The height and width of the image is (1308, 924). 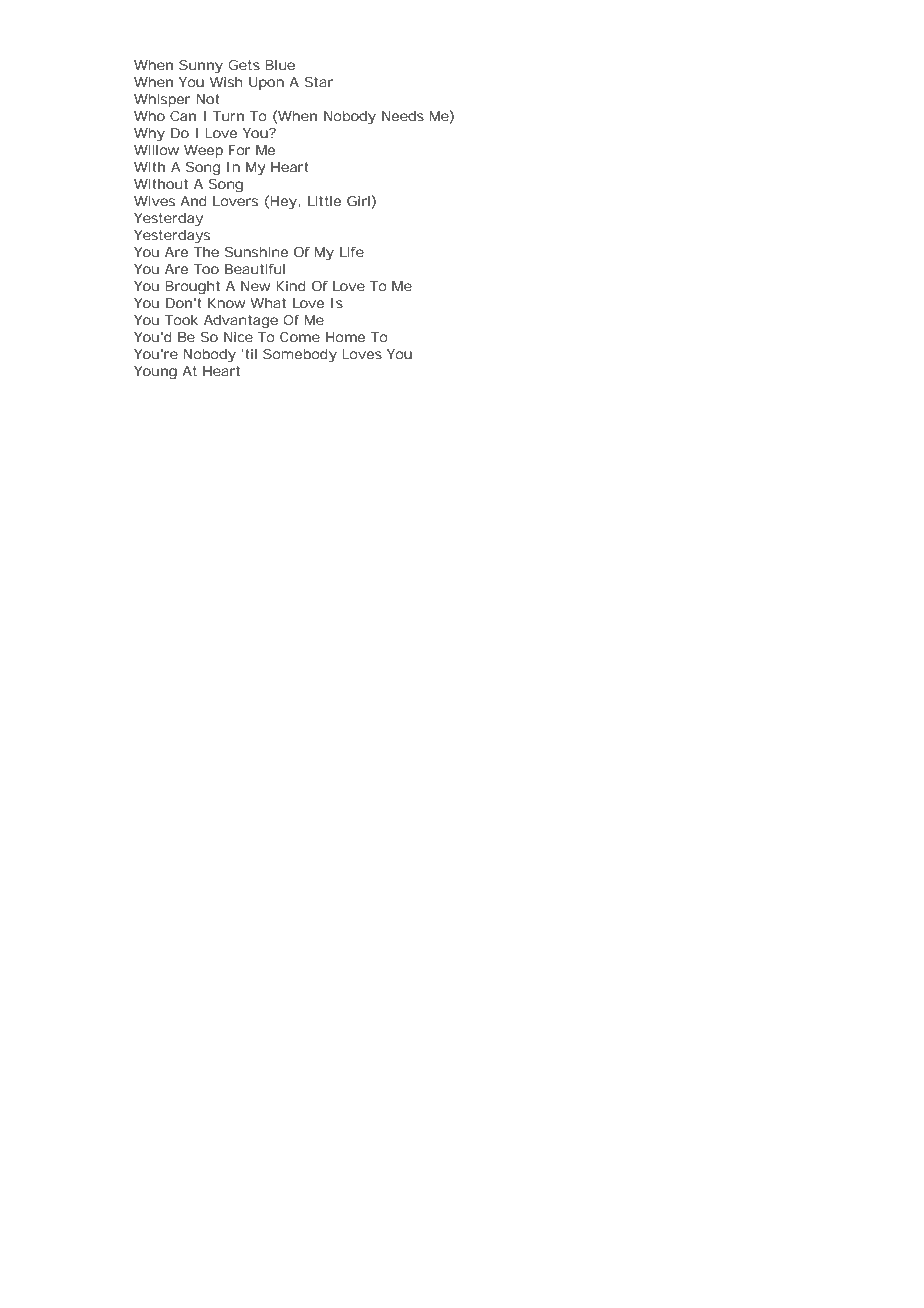 What do you see at coordinates (352, 252) in the image?
I see `Life` at bounding box center [352, 252].
